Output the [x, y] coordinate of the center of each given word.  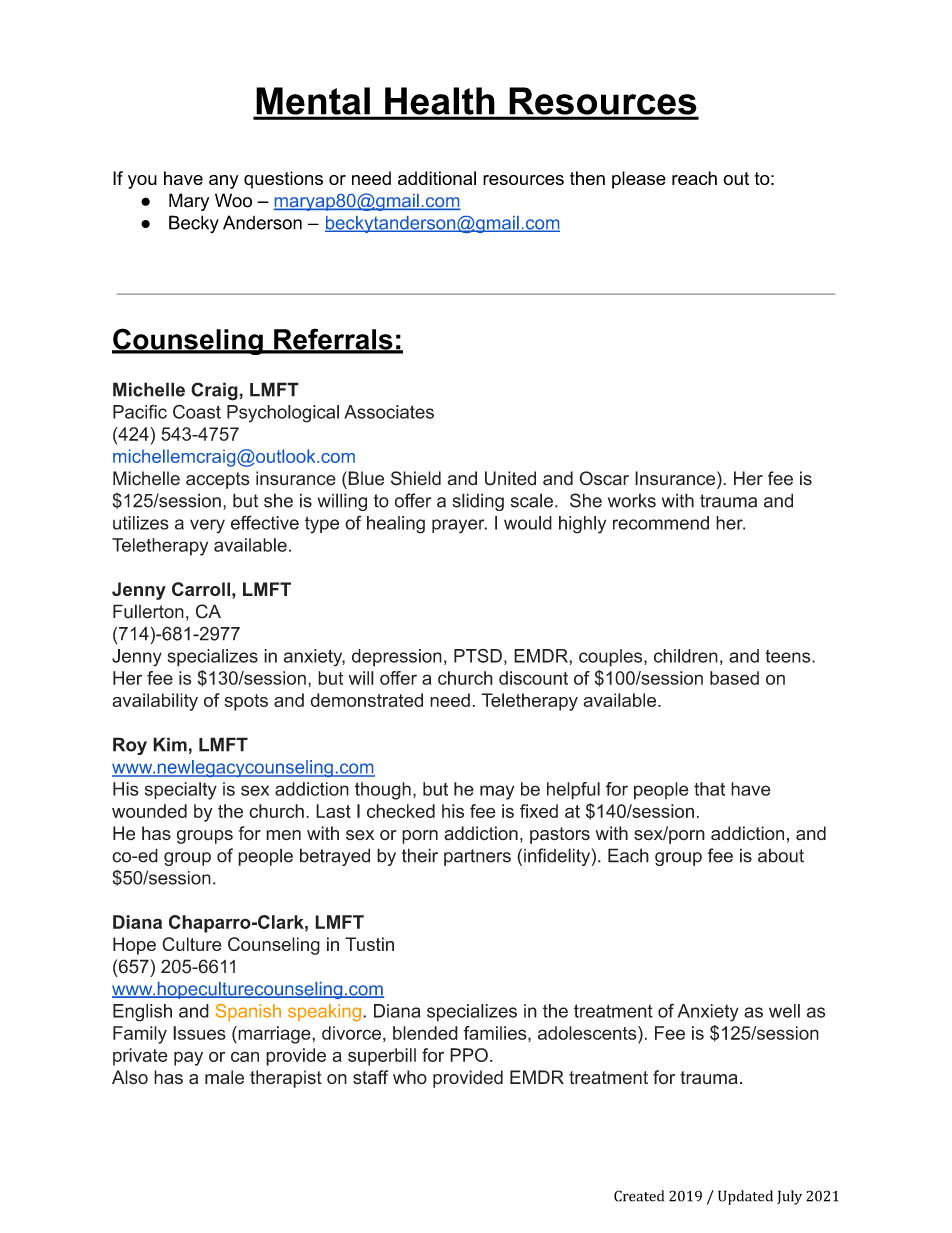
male [224, 1077]
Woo [233, 200]
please [639, 180]
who [410, 1077]
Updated [745, 1197]
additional [437, 178]
